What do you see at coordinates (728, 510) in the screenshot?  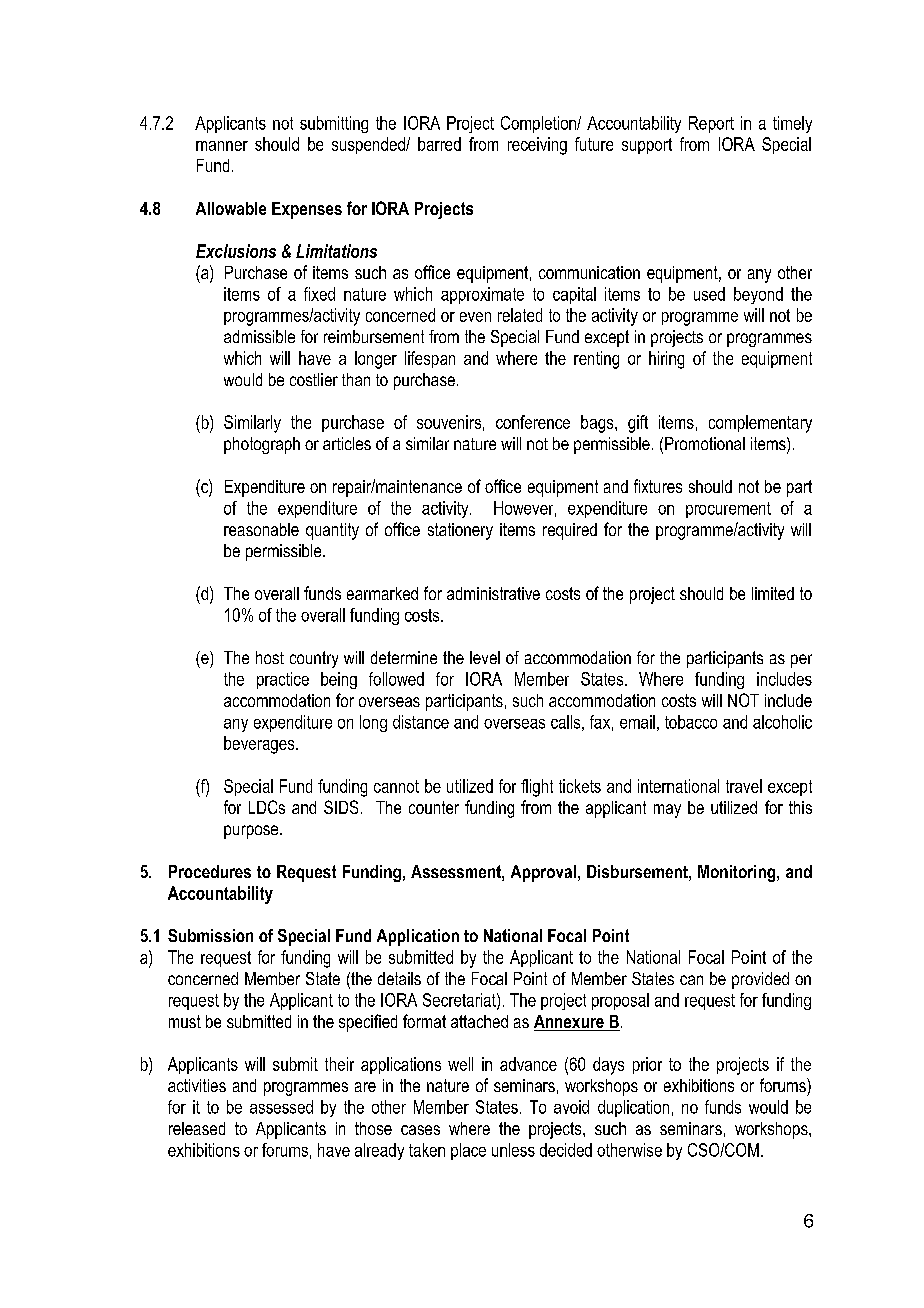 I see `procurement` at bounding box center [728, 510].
